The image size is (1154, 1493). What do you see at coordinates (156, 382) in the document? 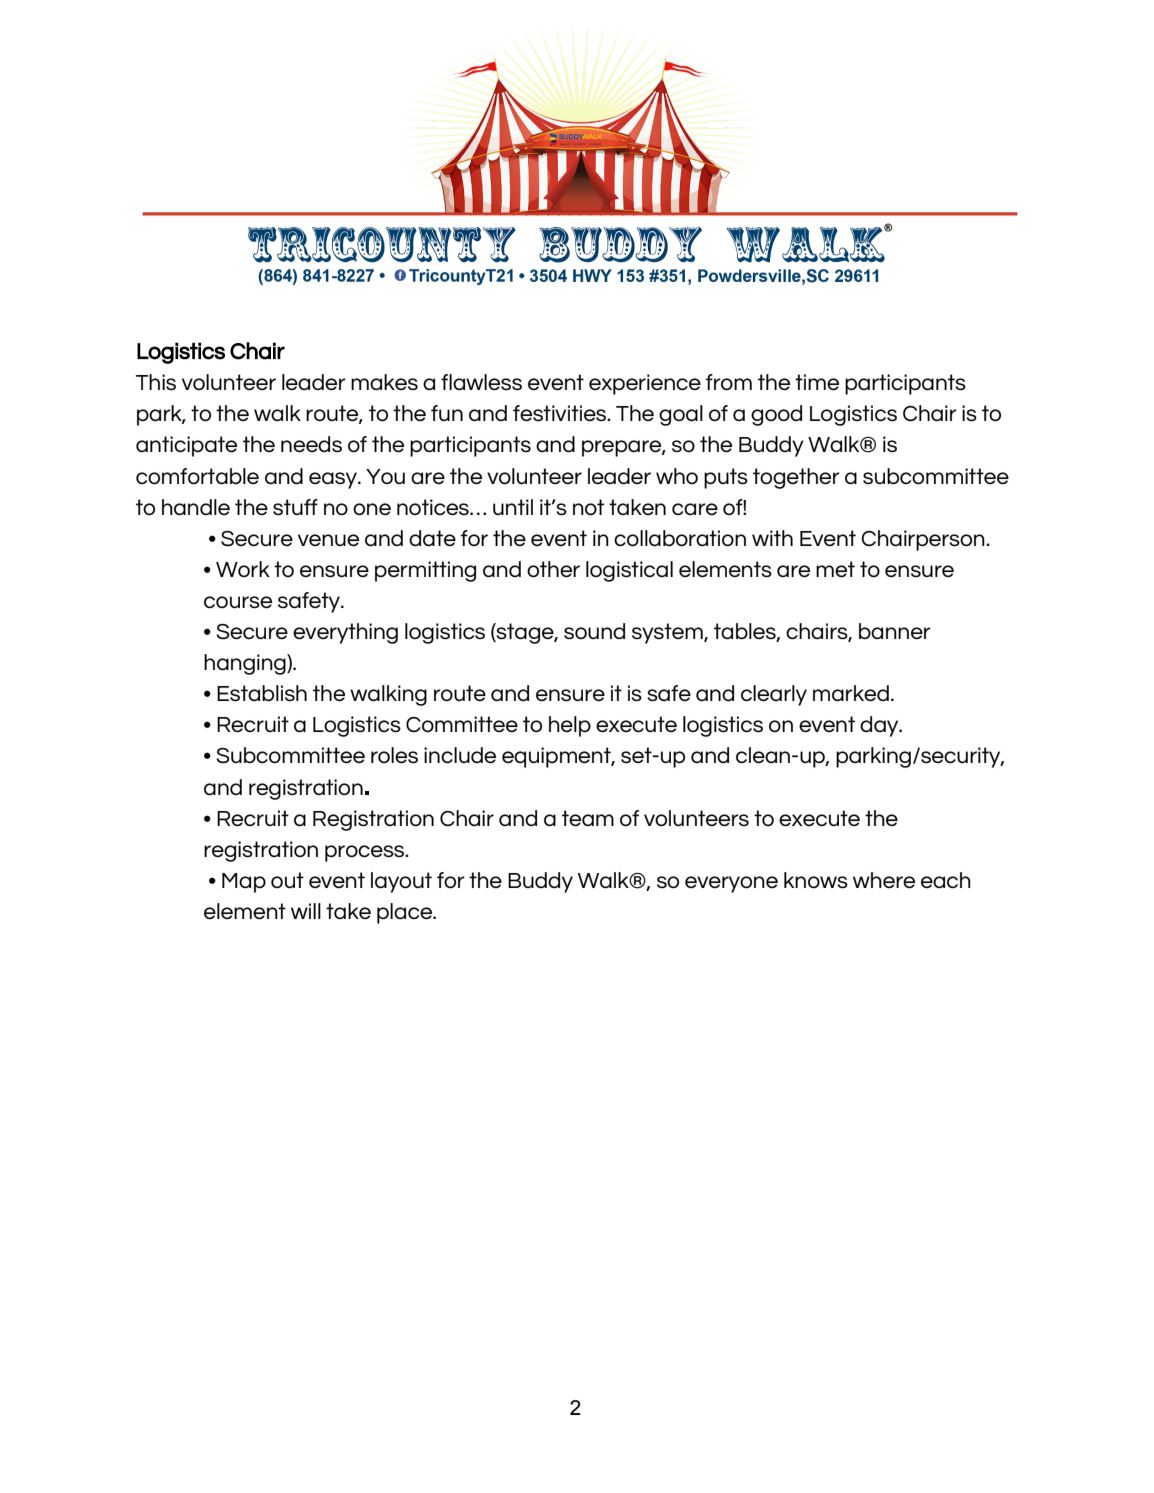
I see `This` at bounding box center [156, 382].
